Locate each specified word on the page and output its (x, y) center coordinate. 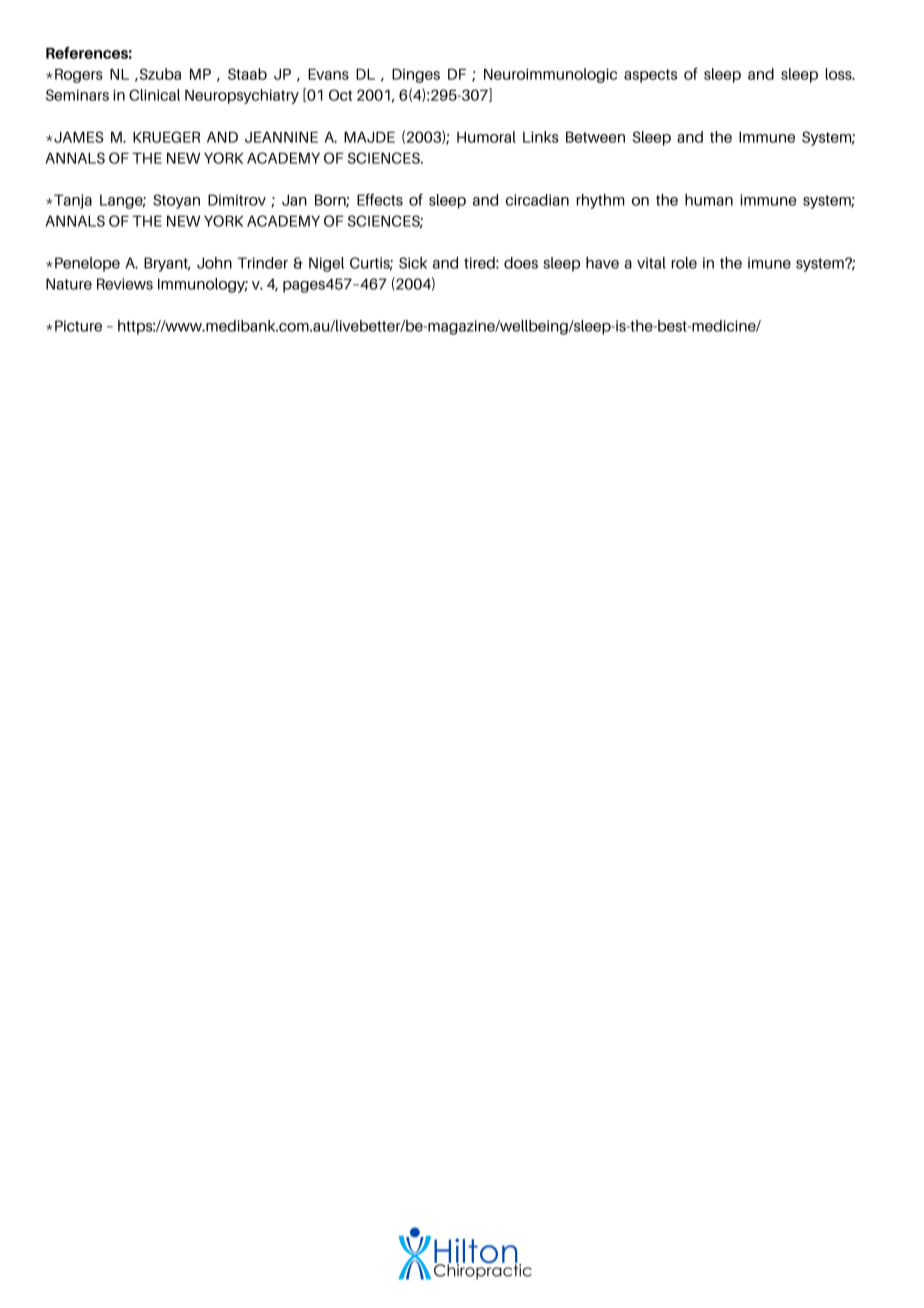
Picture (78, 326)
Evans (328, 74)
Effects (380, 199)
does (521, 263)
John (214, 263)
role (684, 263)
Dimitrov (237, 200)
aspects (650, 76)
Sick (413, 263)
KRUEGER (166, 137)
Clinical (154, 95)
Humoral (486, 137)
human (709, 200)
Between (595, 137)
